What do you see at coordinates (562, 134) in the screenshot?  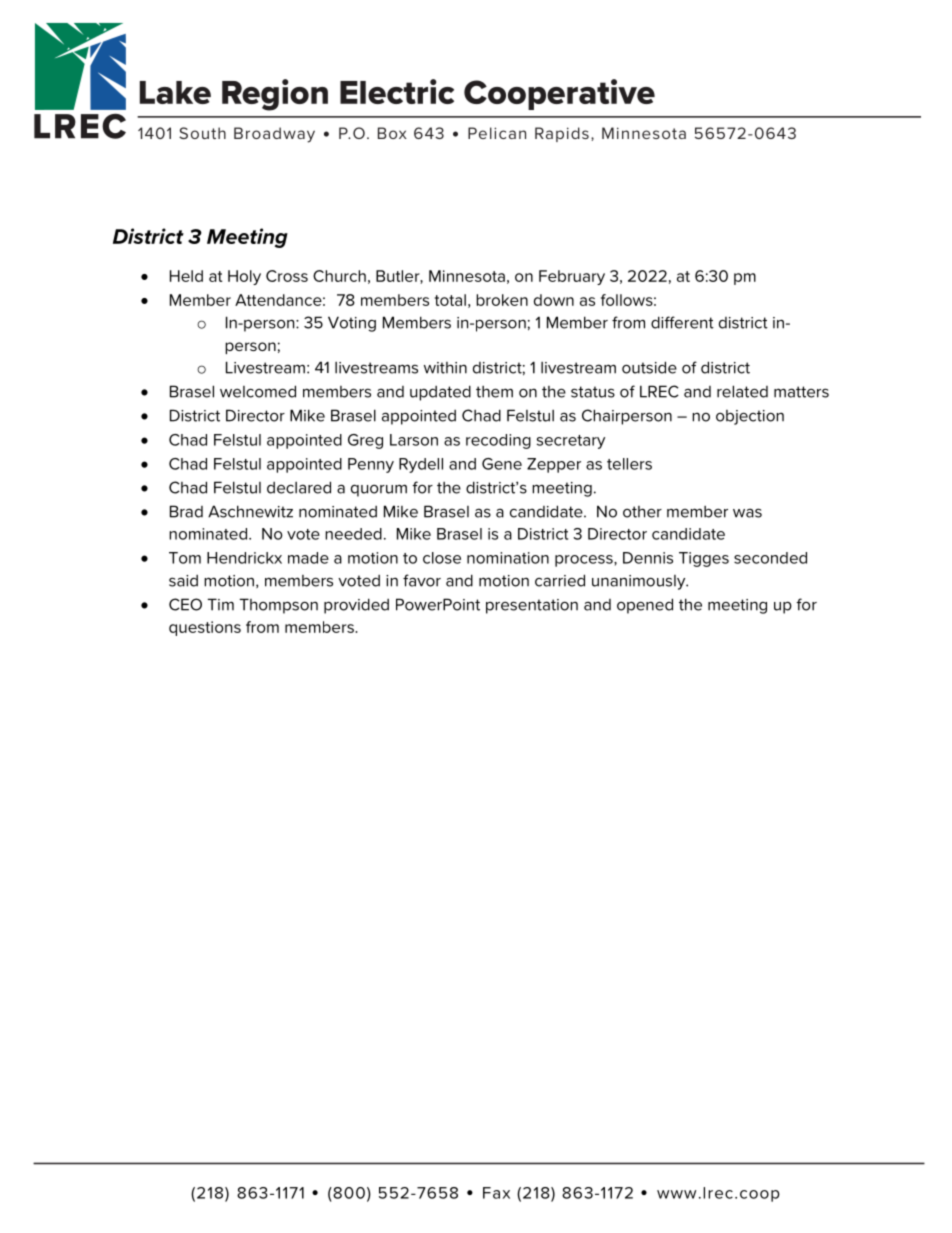 I see `Rapids` at bounding box center [562, 134].
